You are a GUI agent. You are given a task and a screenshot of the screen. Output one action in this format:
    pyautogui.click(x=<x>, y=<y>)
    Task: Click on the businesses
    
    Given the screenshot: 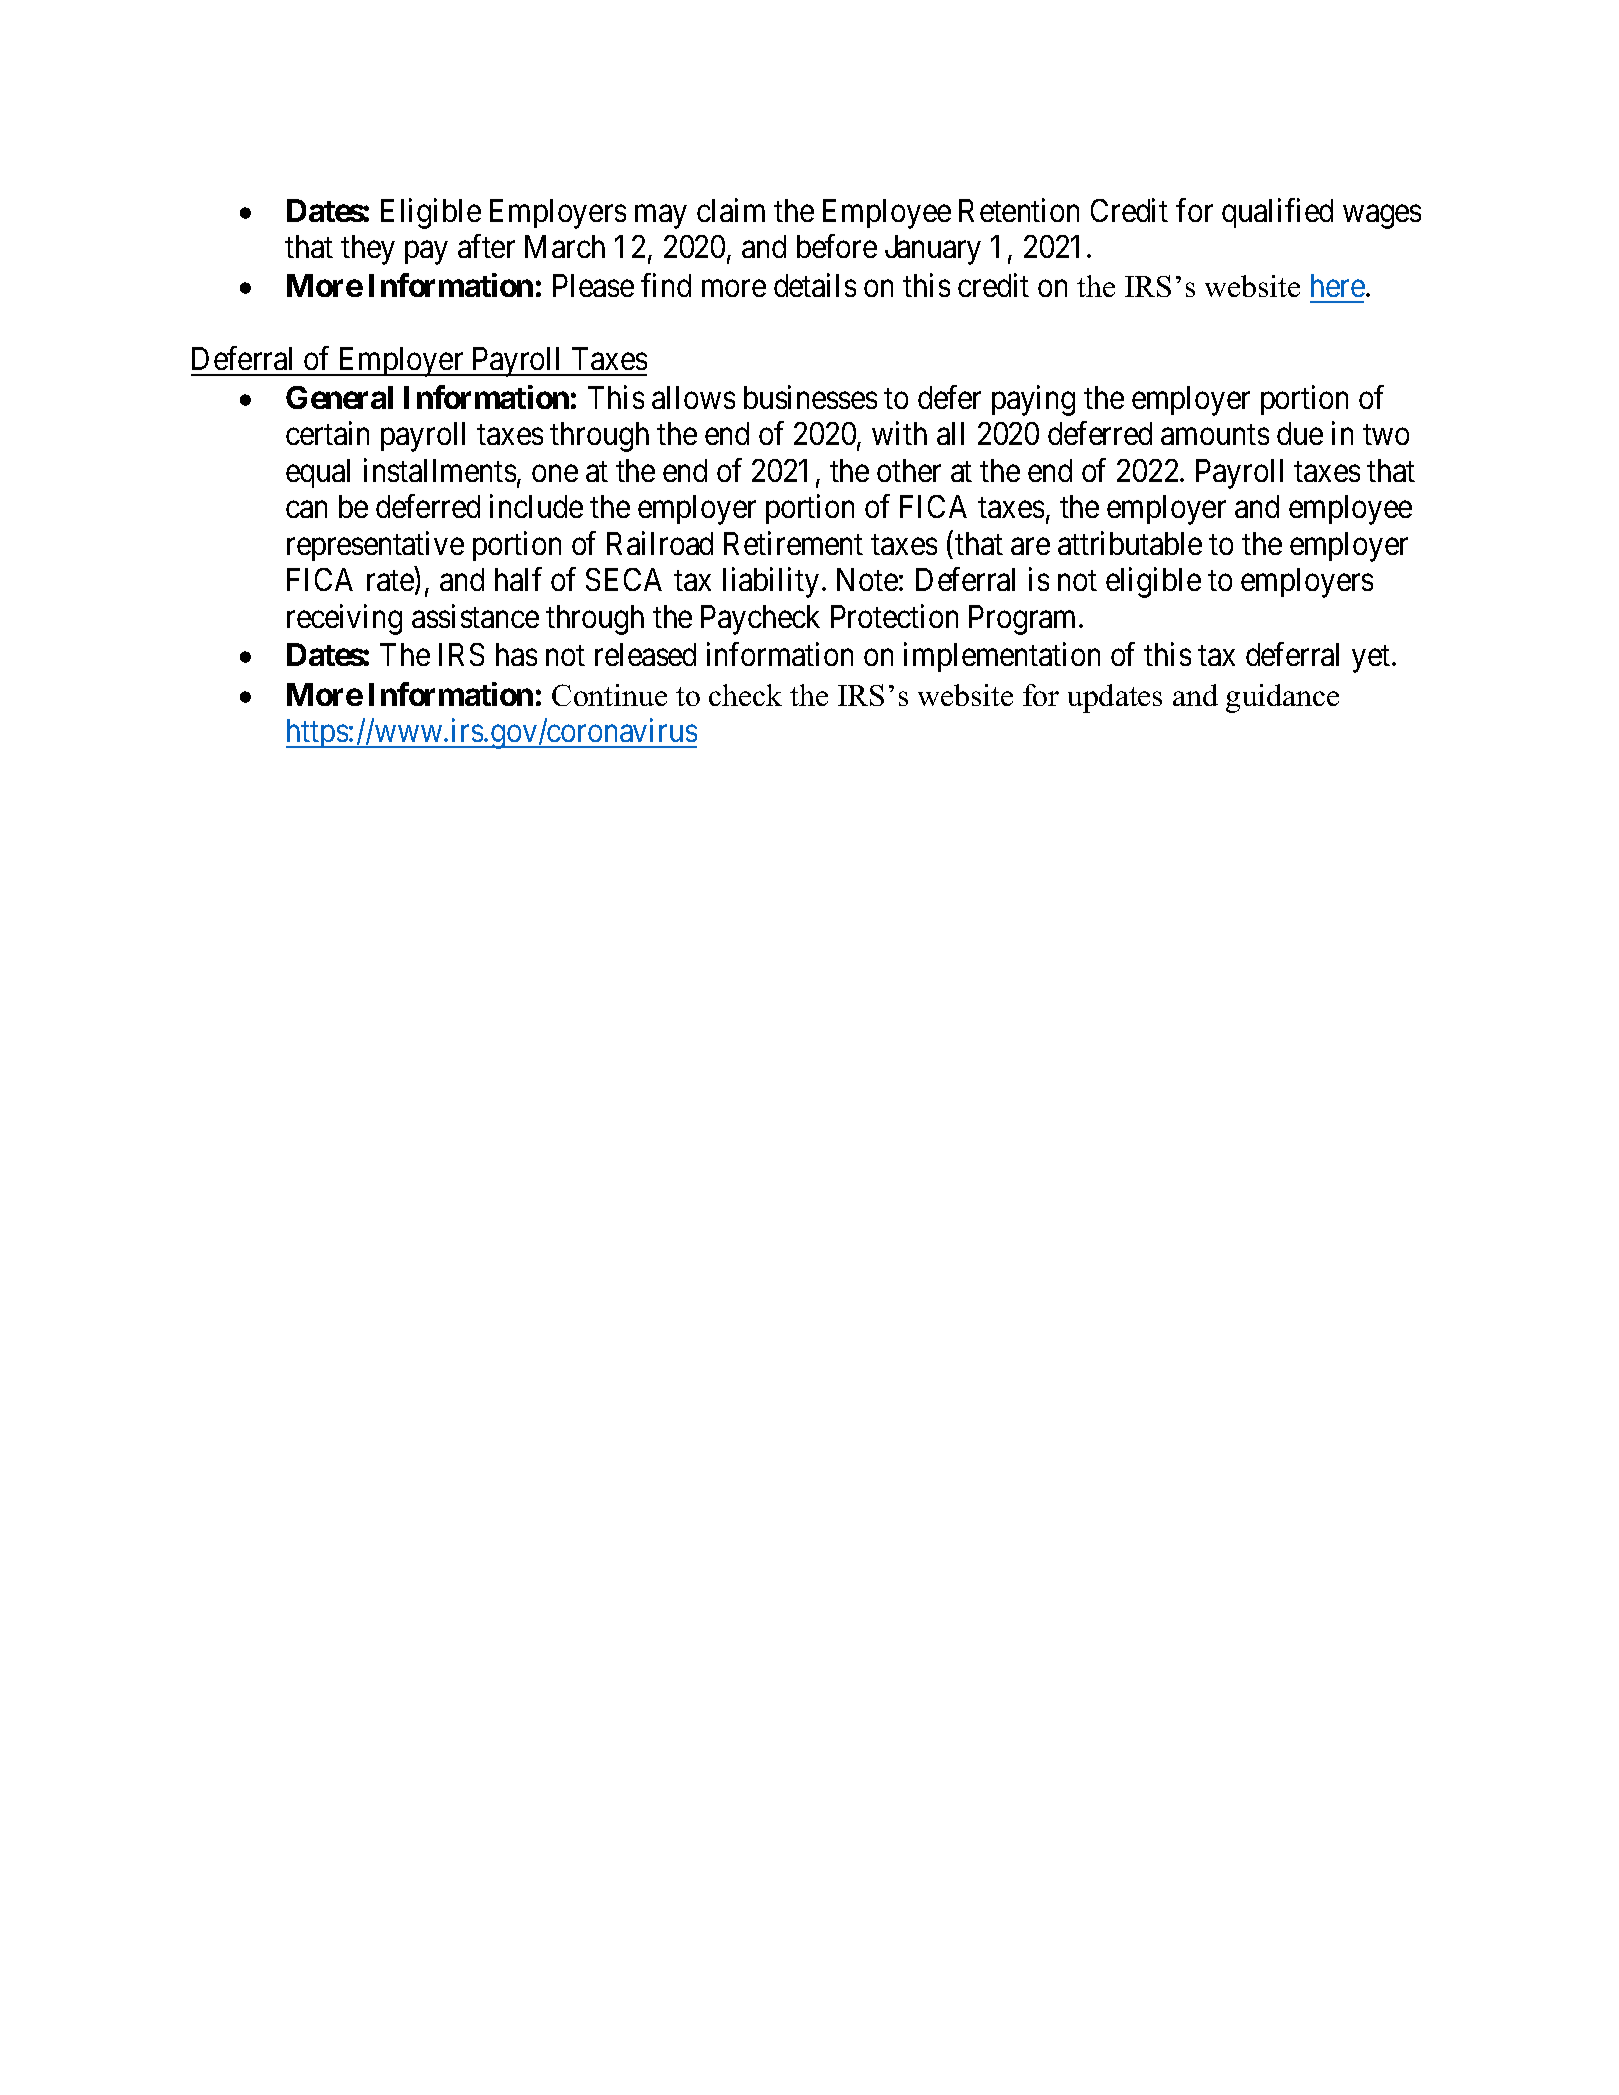 What is the action you would take?
    pyautogui.click(x=810, y=397)
